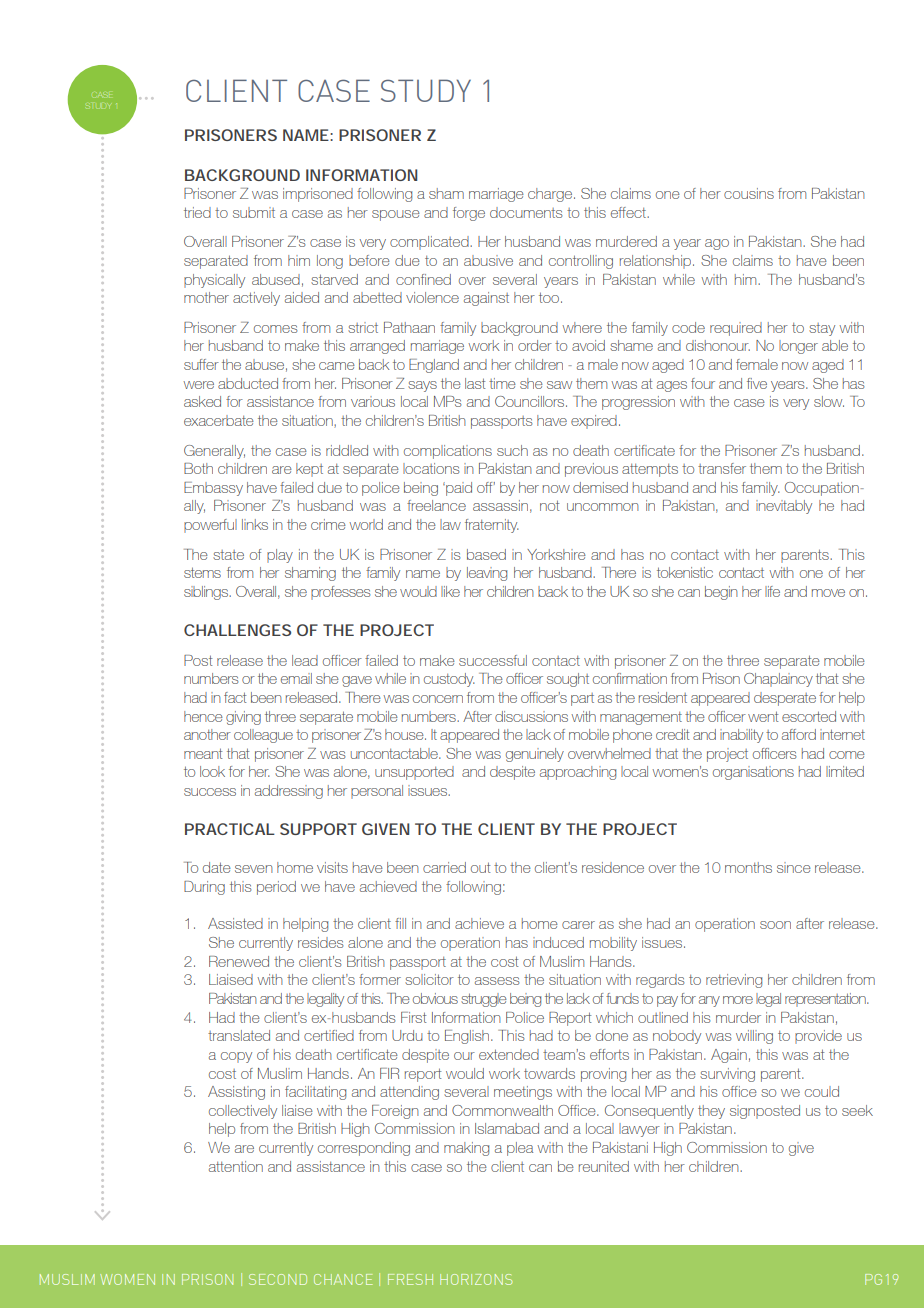  What do you see at coordinates (526, 212) in the screenshot?
I see `documents` at bounding box center [526, 212].
